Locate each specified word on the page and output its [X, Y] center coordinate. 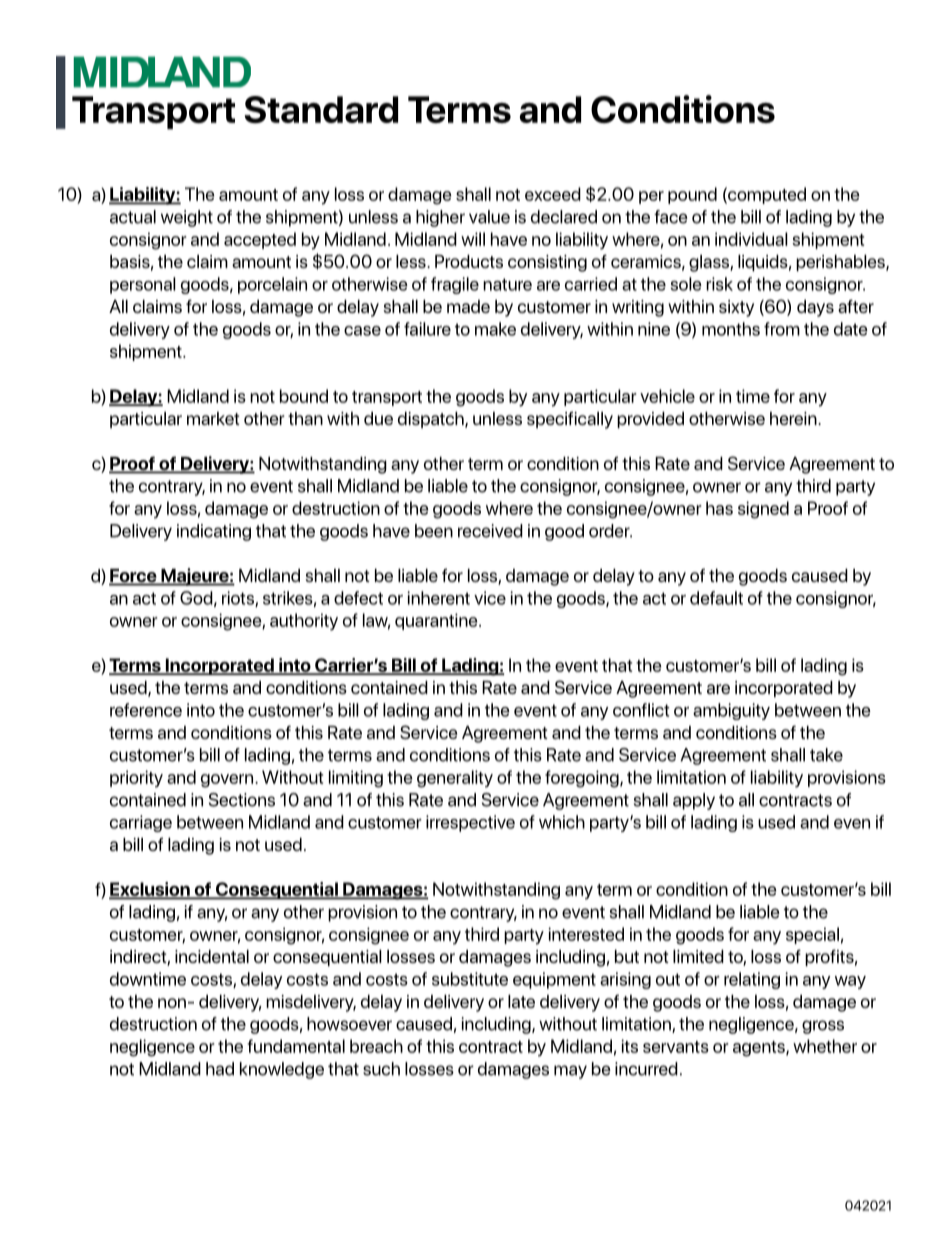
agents [760, 1049]
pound [692, 195]
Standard [321, 109]
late [521, 1001]
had [220, 1069]
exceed [553, 194]
